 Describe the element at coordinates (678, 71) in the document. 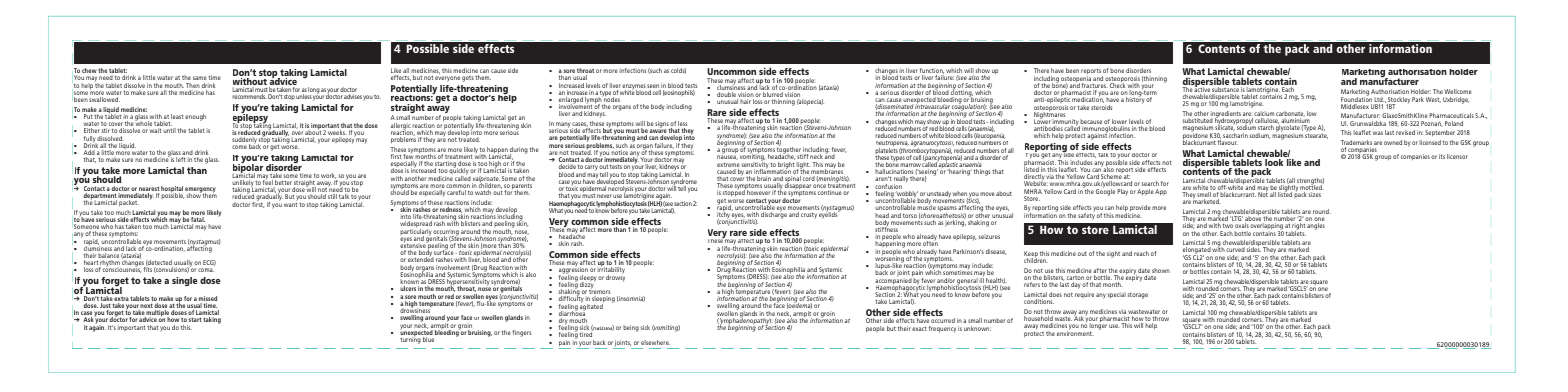

I see `colds` at that location.
